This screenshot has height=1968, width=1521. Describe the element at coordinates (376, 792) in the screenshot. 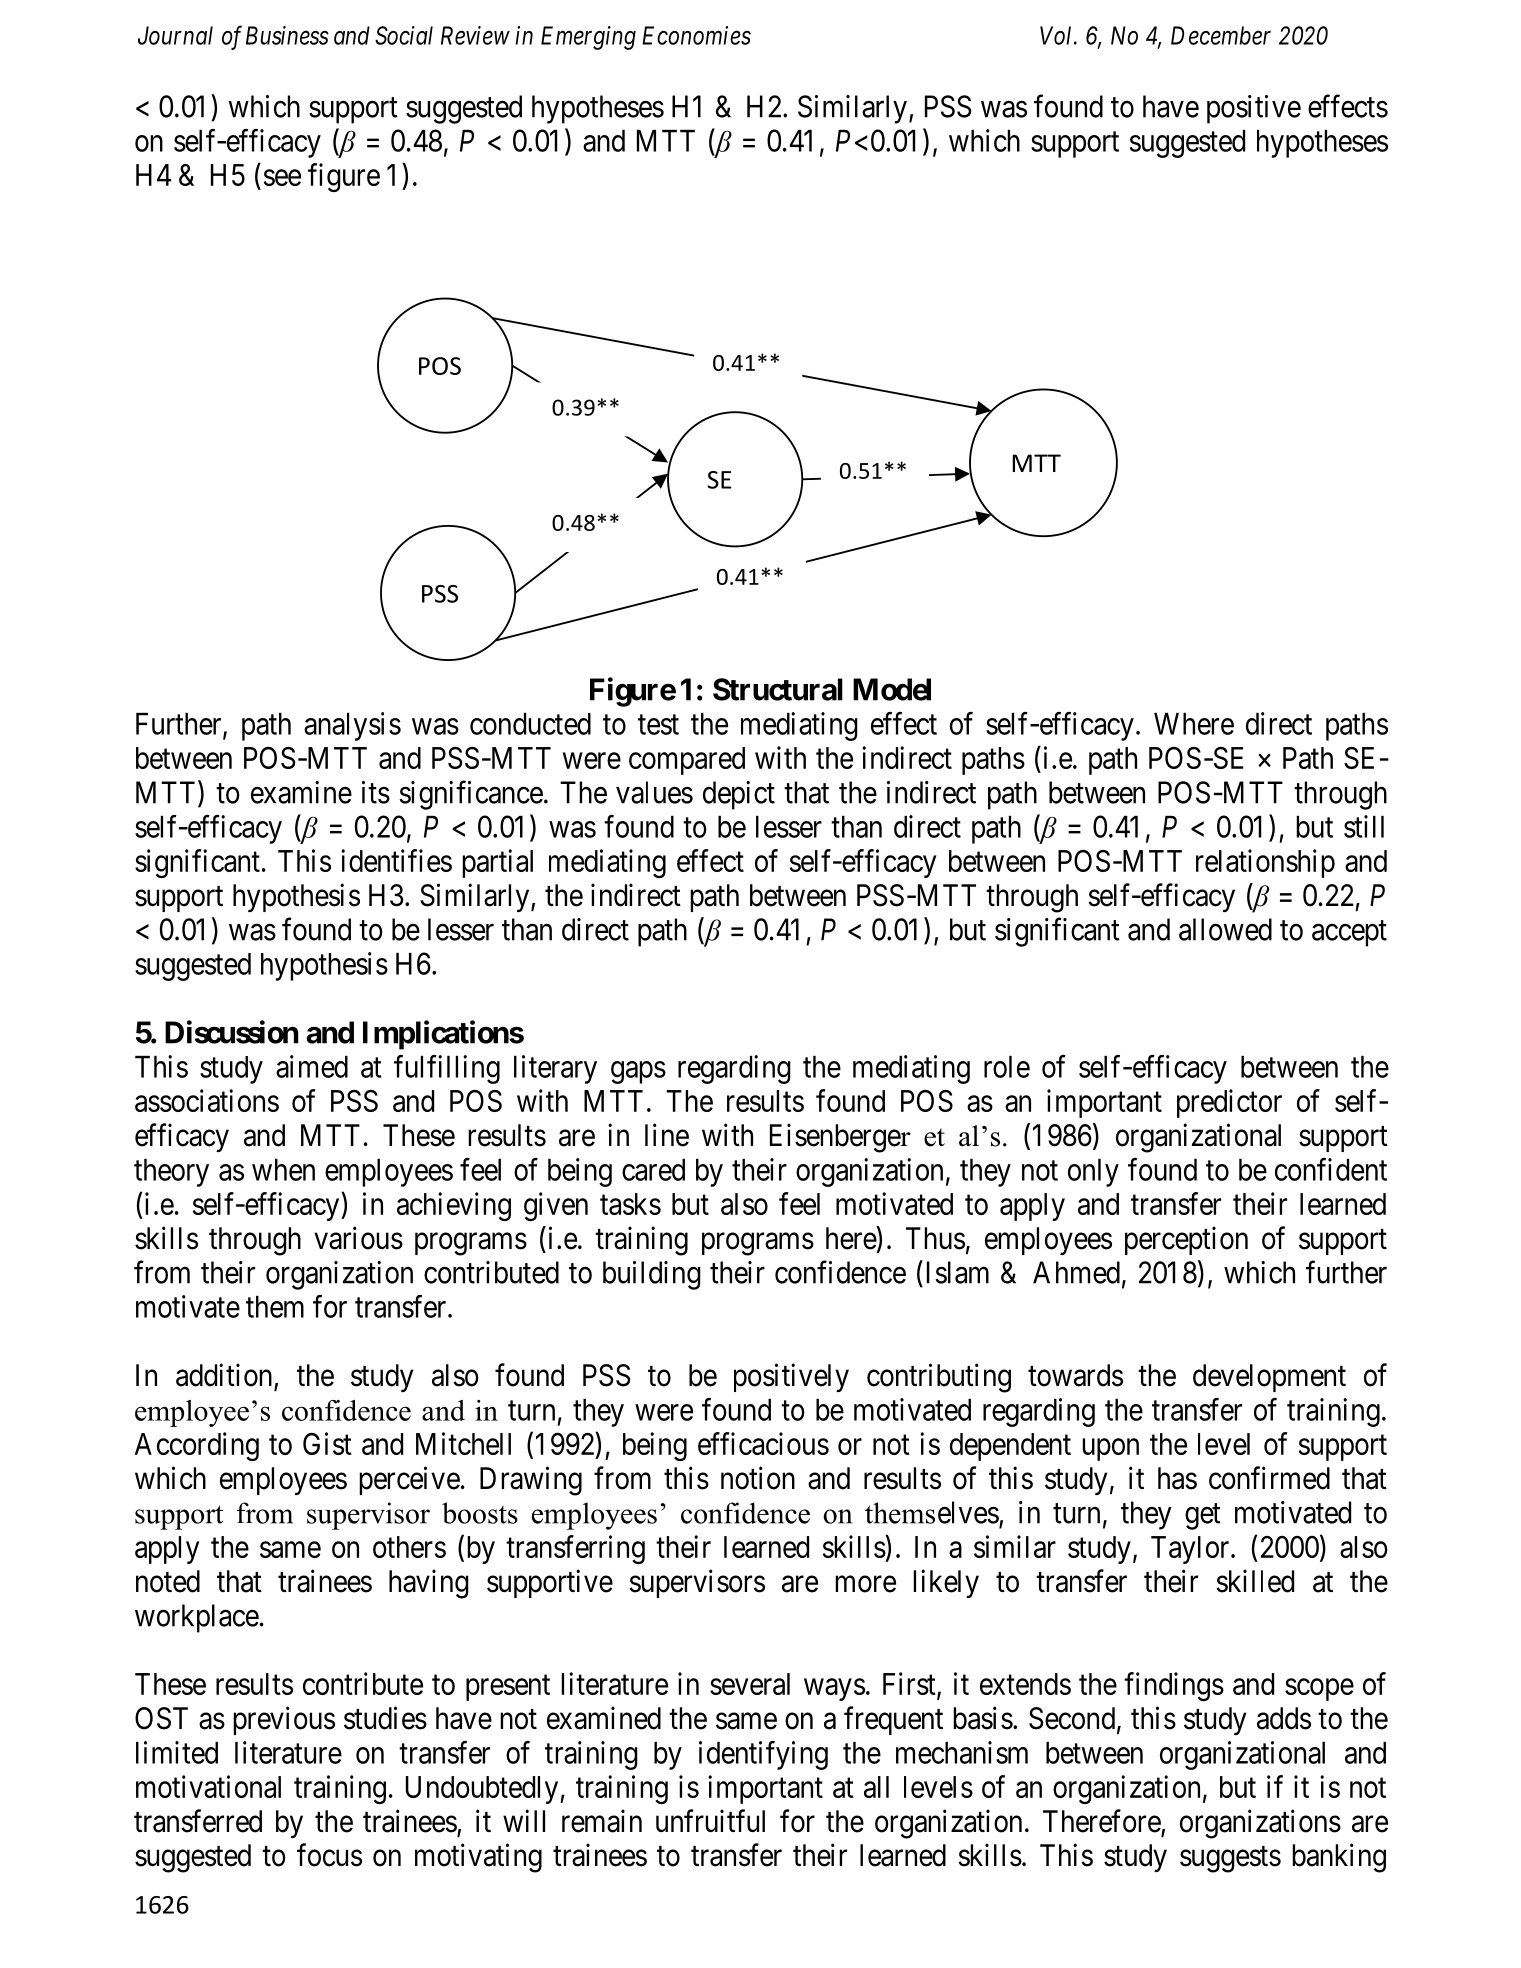

I see `its` at that location.
